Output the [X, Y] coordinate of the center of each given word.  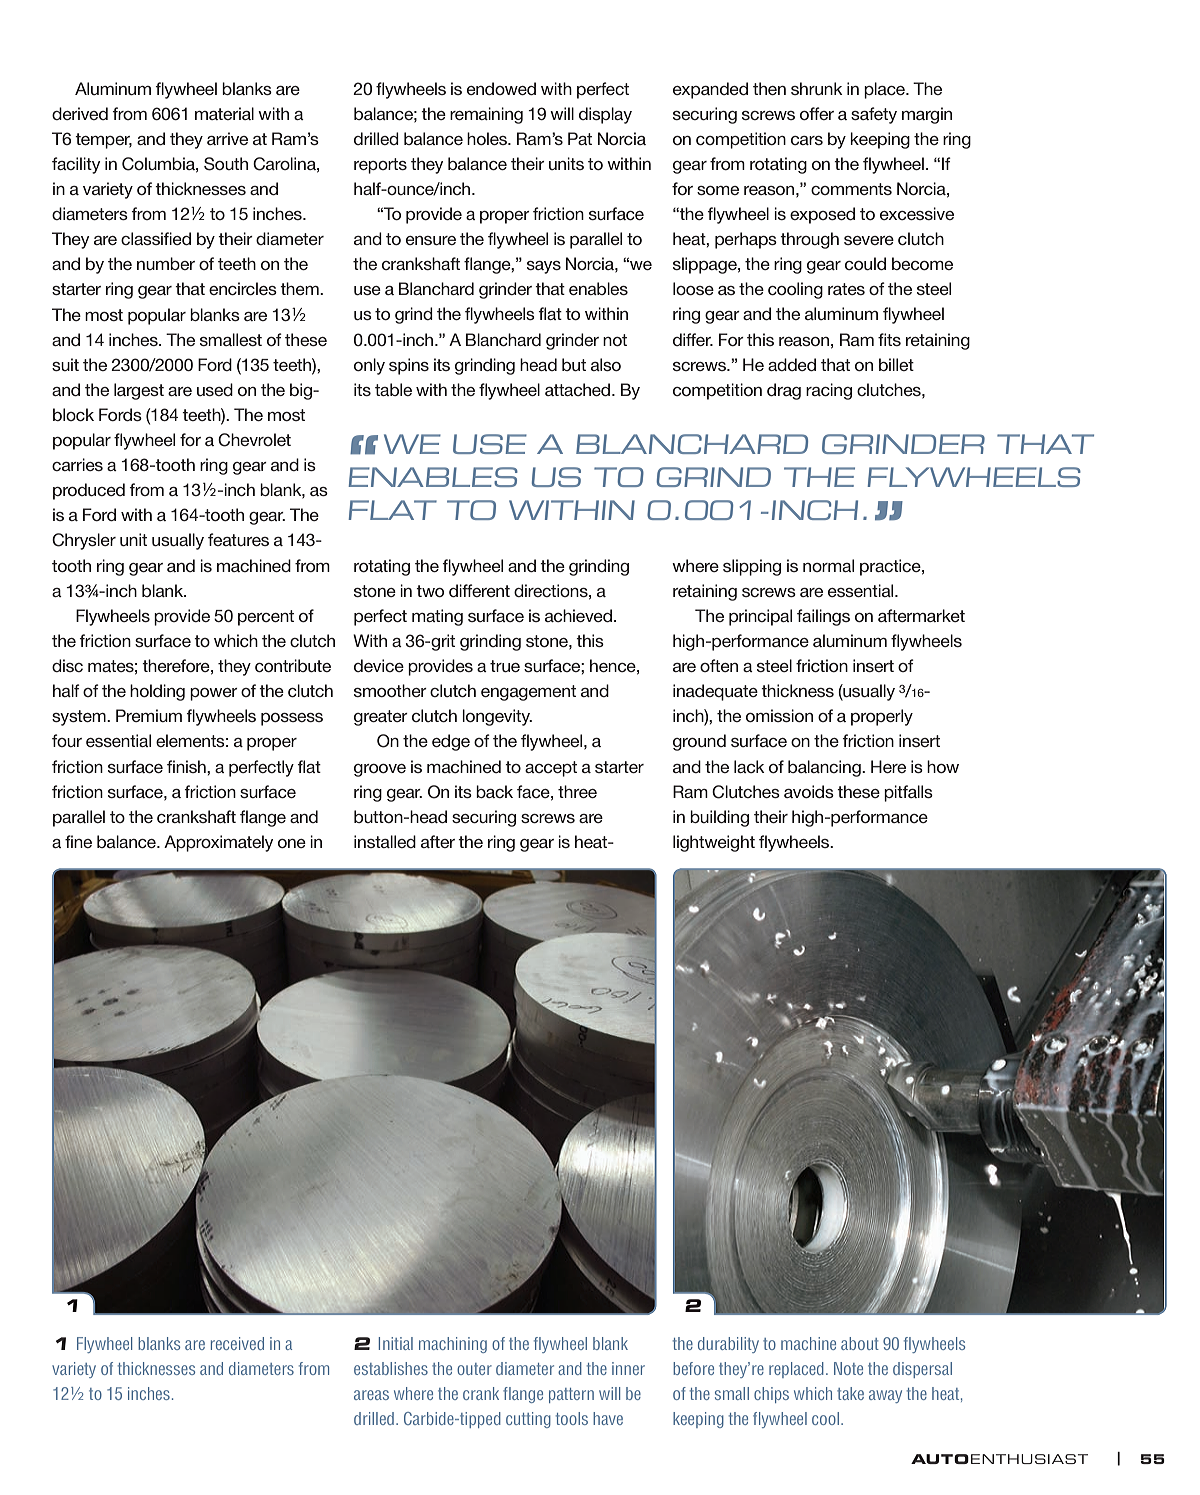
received [237, 1343]
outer [474, 1369]
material [224, 113]
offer [817, 113]
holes [488, 138]
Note [848, 1368]
